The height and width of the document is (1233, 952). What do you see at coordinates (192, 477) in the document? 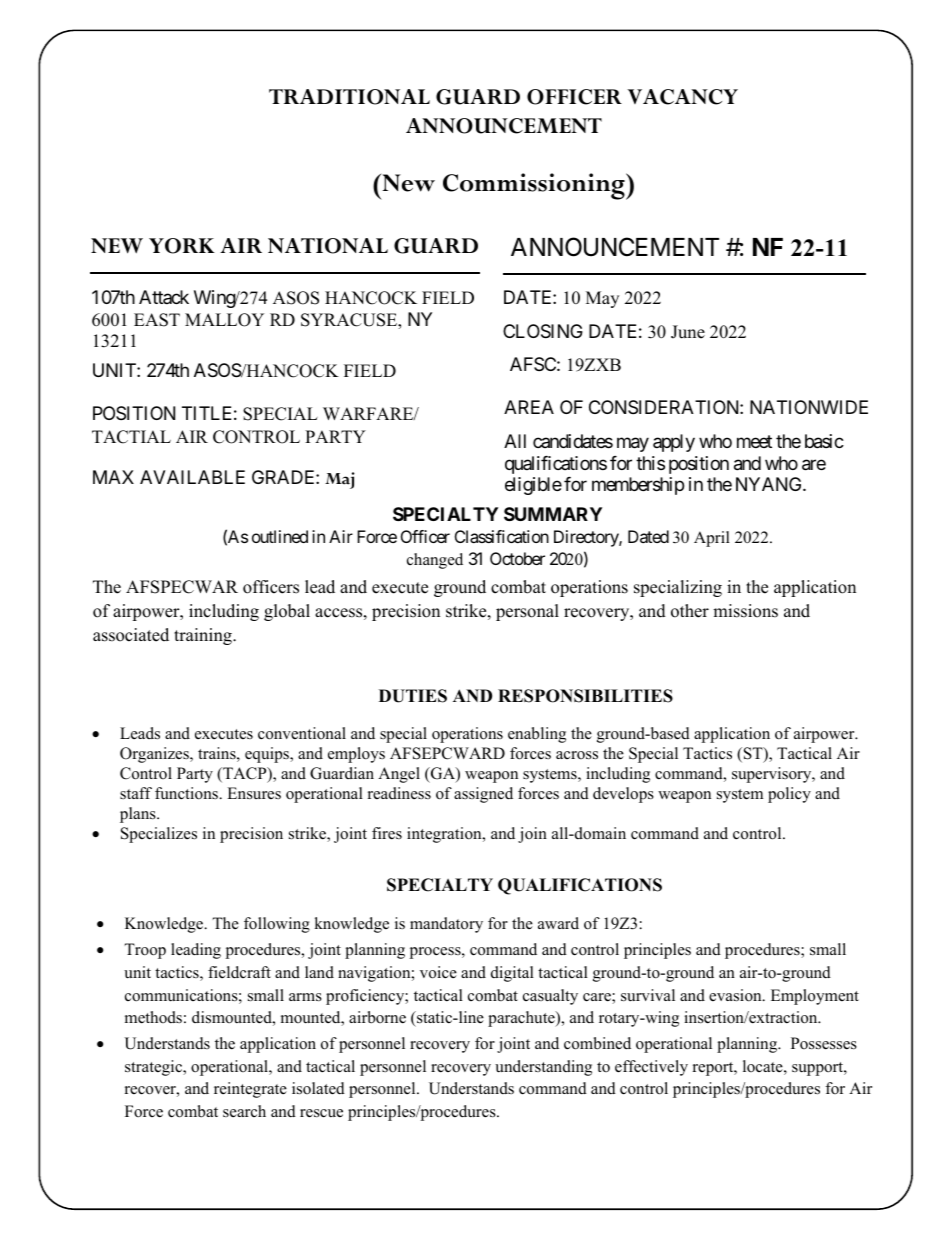
I see `AVAILABLE` at bounding box center [192, 477].
